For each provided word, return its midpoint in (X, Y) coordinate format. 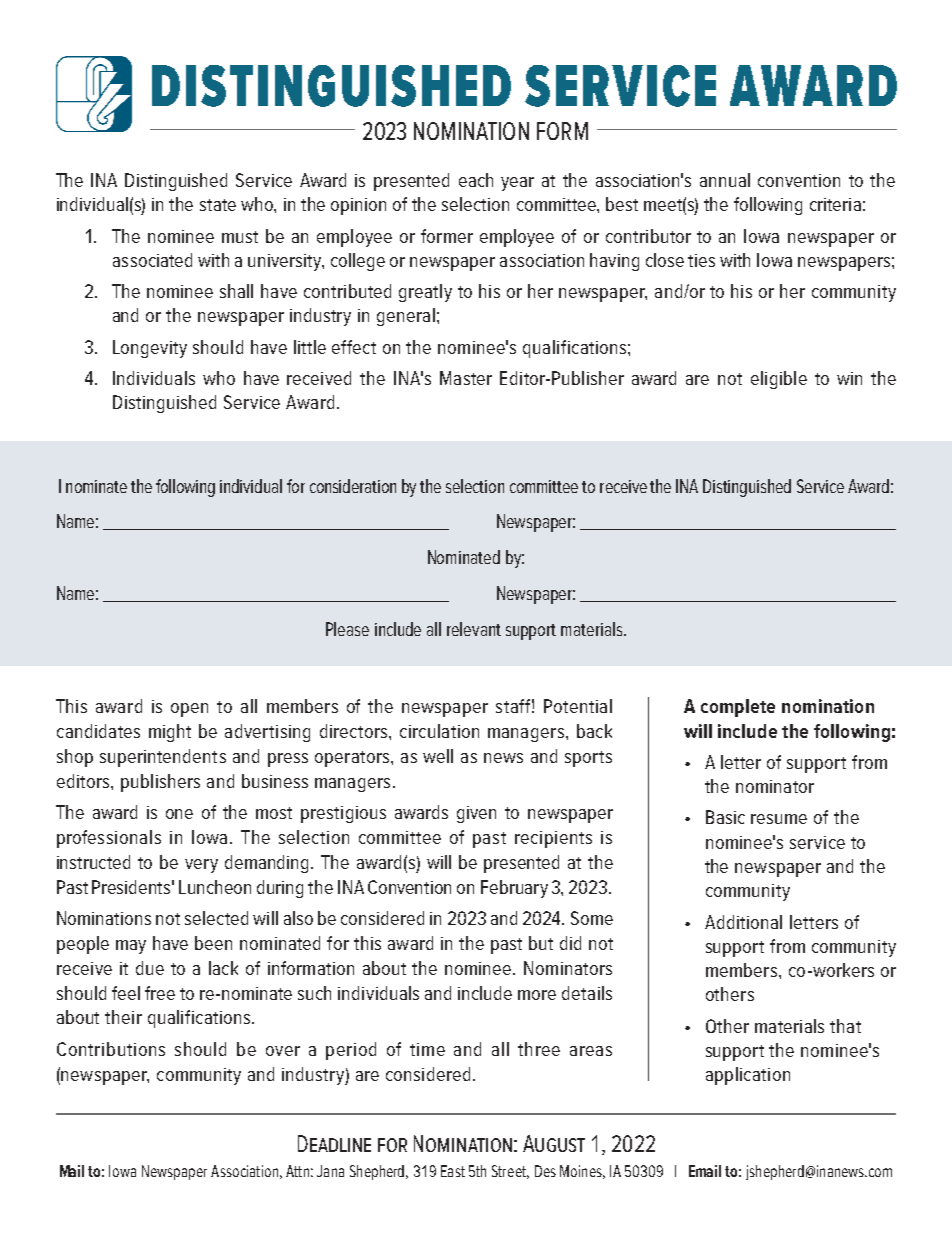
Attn (297, 1171)
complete (738, 708)
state (218, 205)
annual (725, 180)
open (189, 710)
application (748, 1076)
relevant (474, 629)
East (453, 1171)
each (476, 180)
